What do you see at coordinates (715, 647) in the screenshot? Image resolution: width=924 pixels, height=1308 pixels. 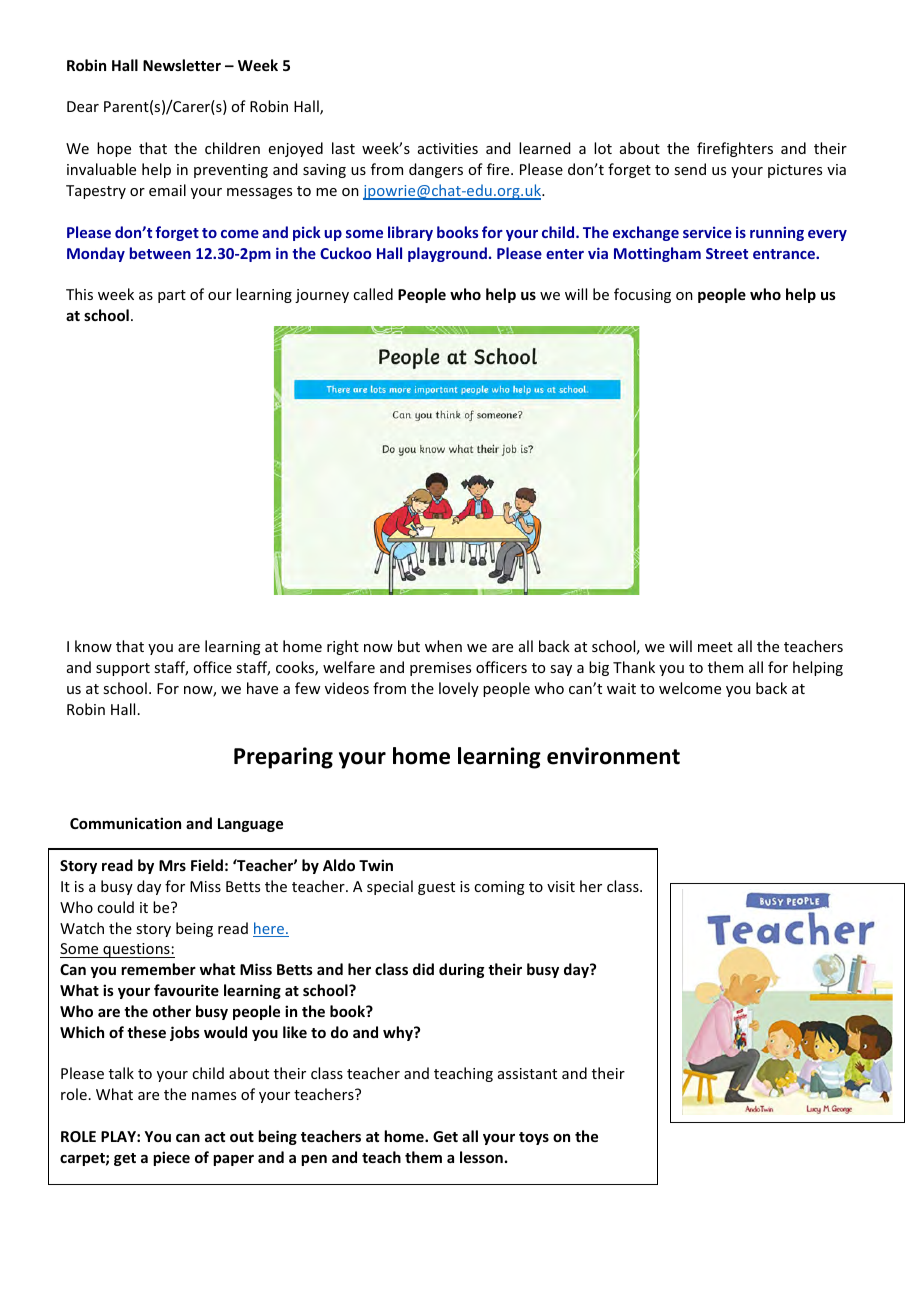 I see `meet` at bounding box center [715, 647].
